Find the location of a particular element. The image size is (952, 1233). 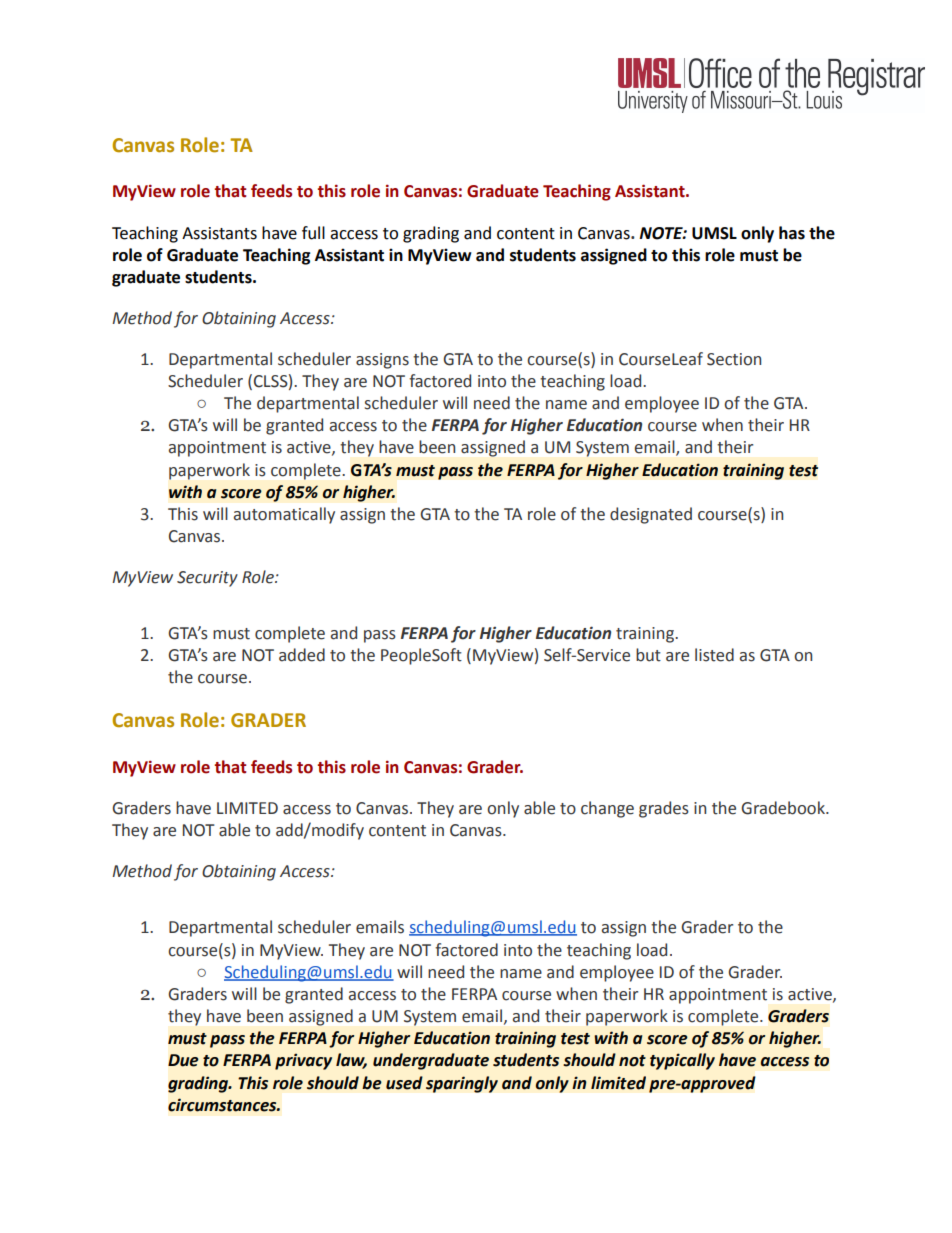

Section is located at coordinates (734, 359).
